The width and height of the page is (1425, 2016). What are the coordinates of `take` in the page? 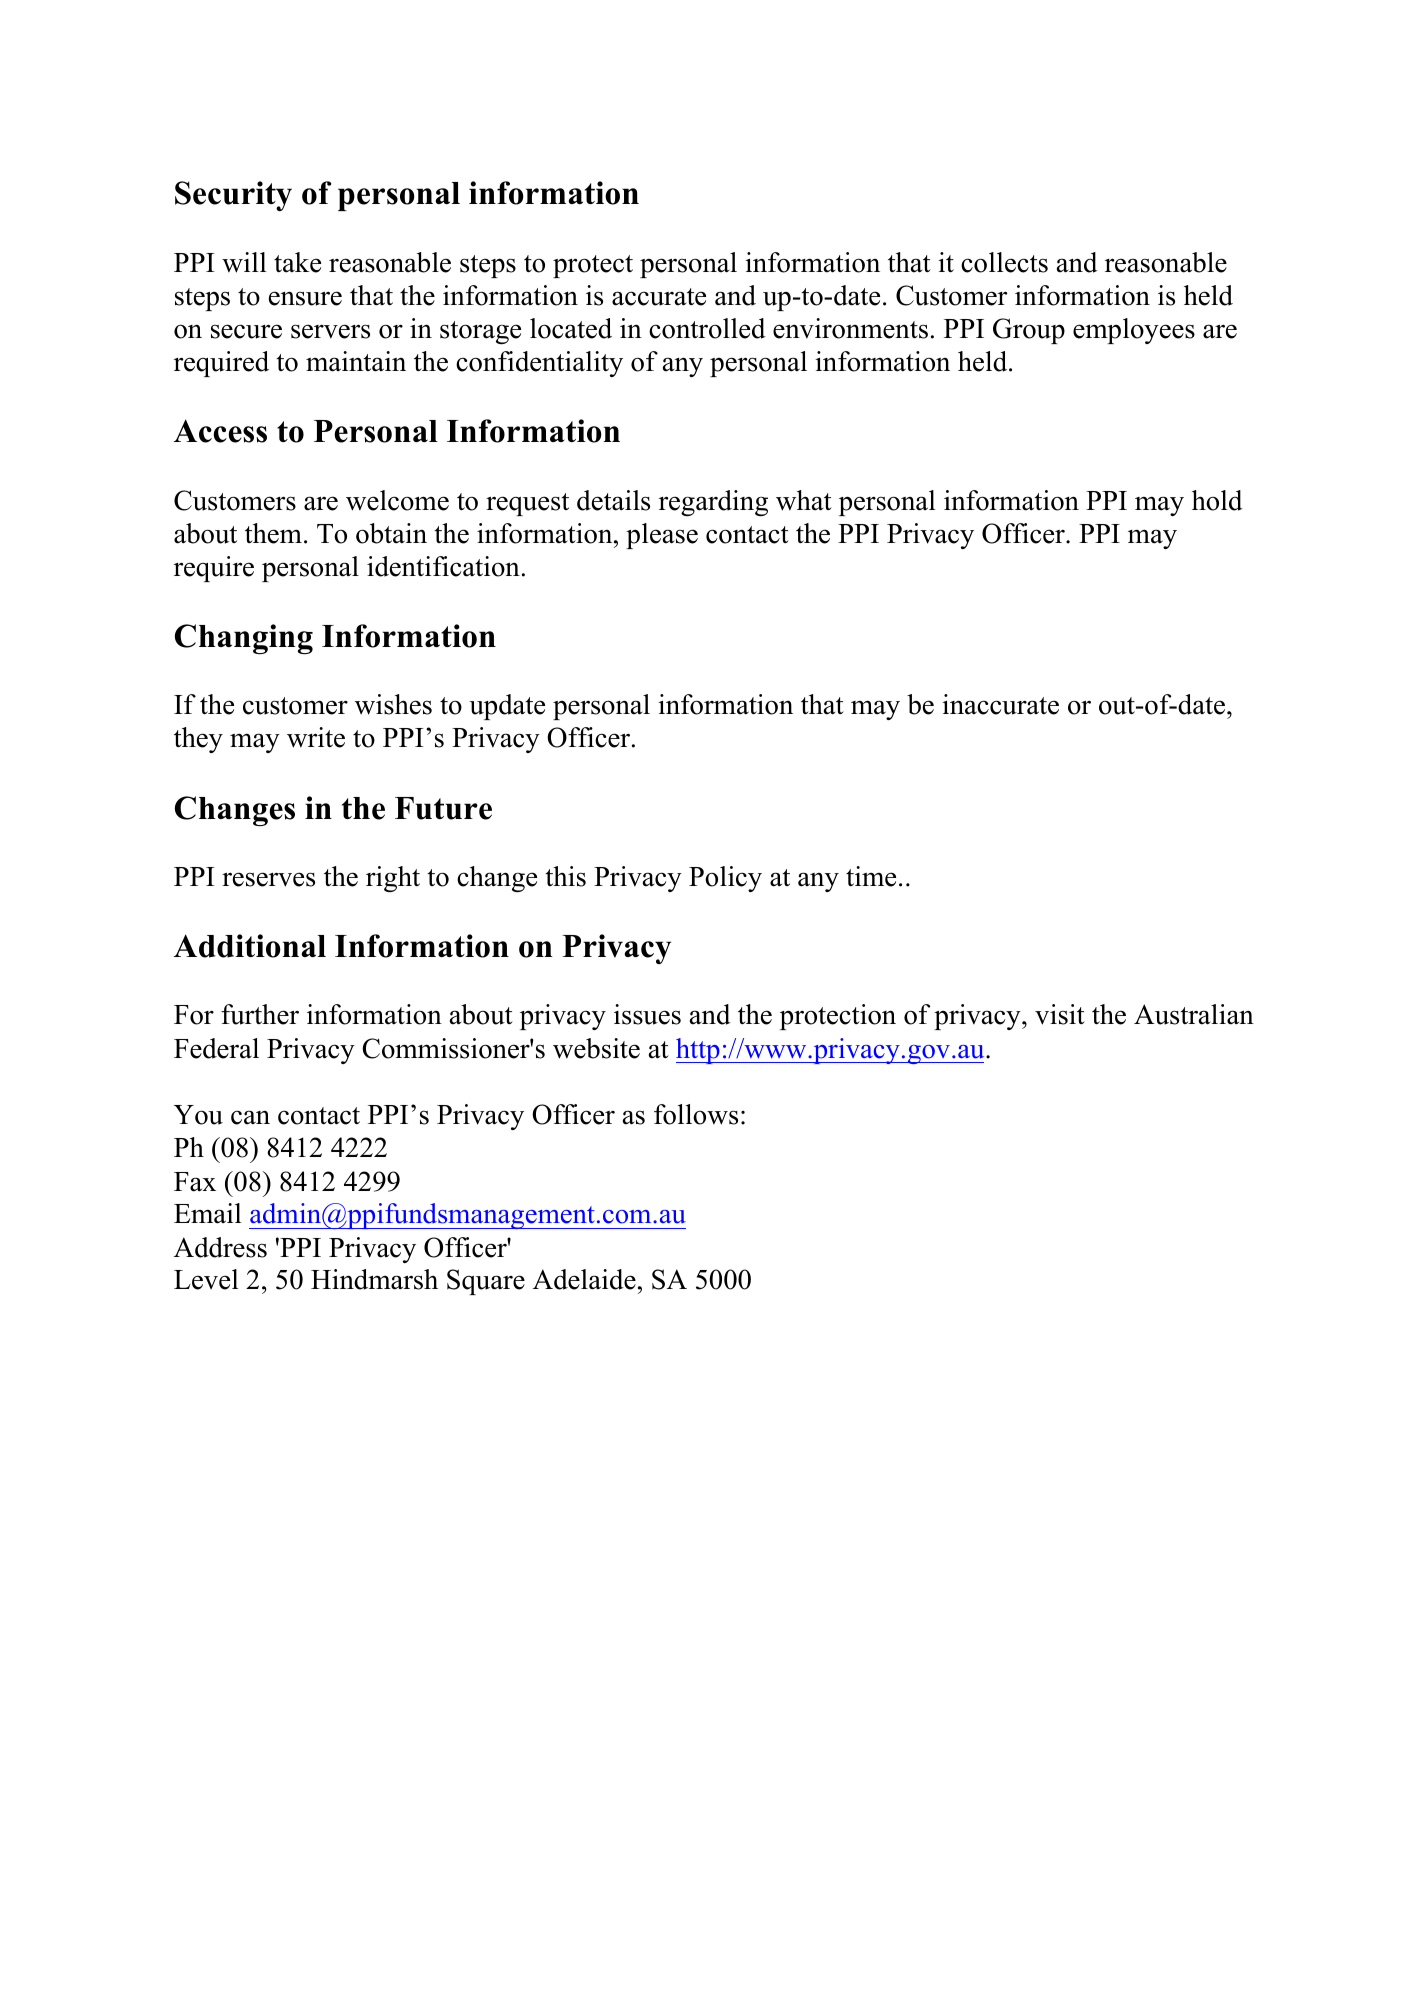 It's located at (297, 262).
